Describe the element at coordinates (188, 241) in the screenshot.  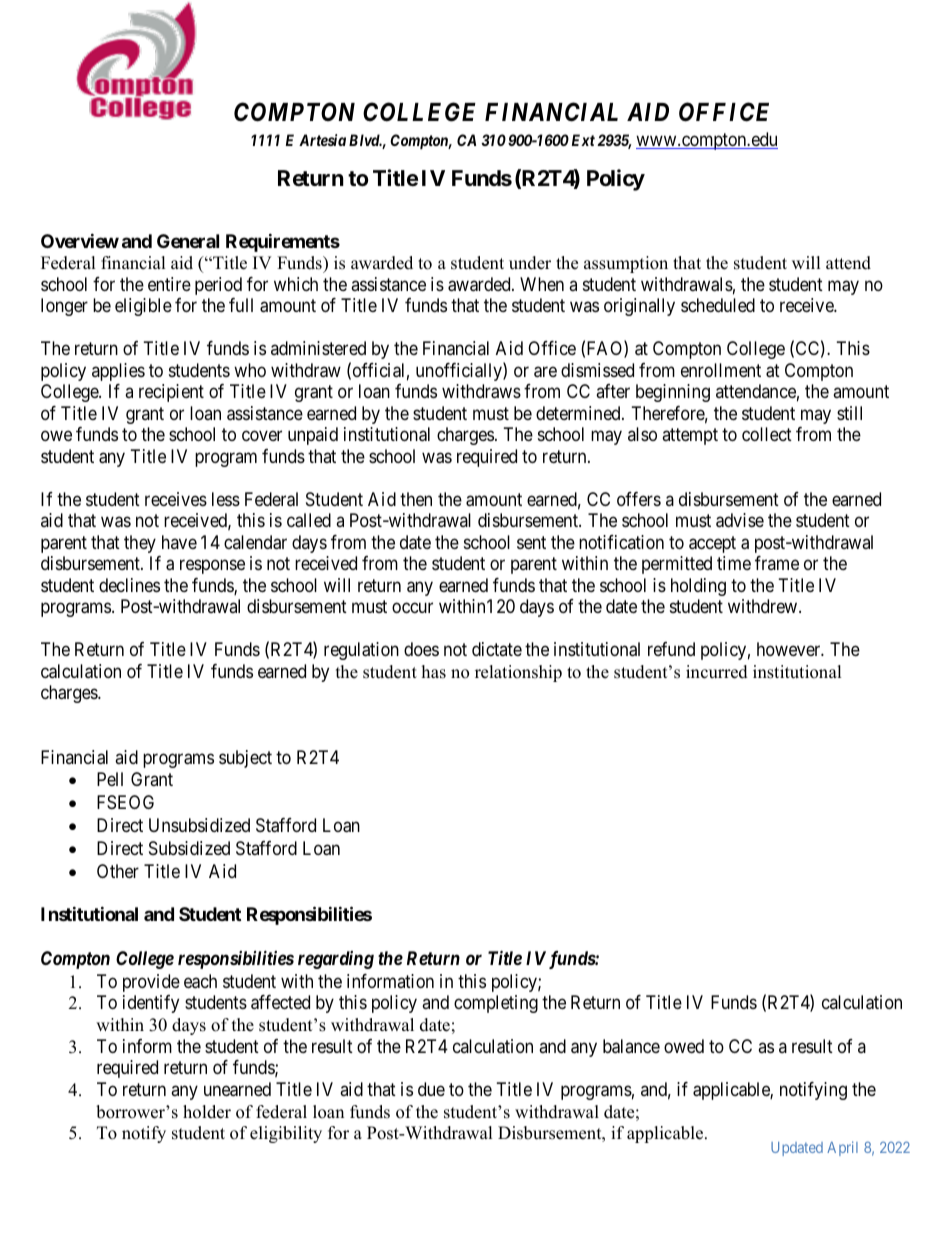
I see `General` at that location.
